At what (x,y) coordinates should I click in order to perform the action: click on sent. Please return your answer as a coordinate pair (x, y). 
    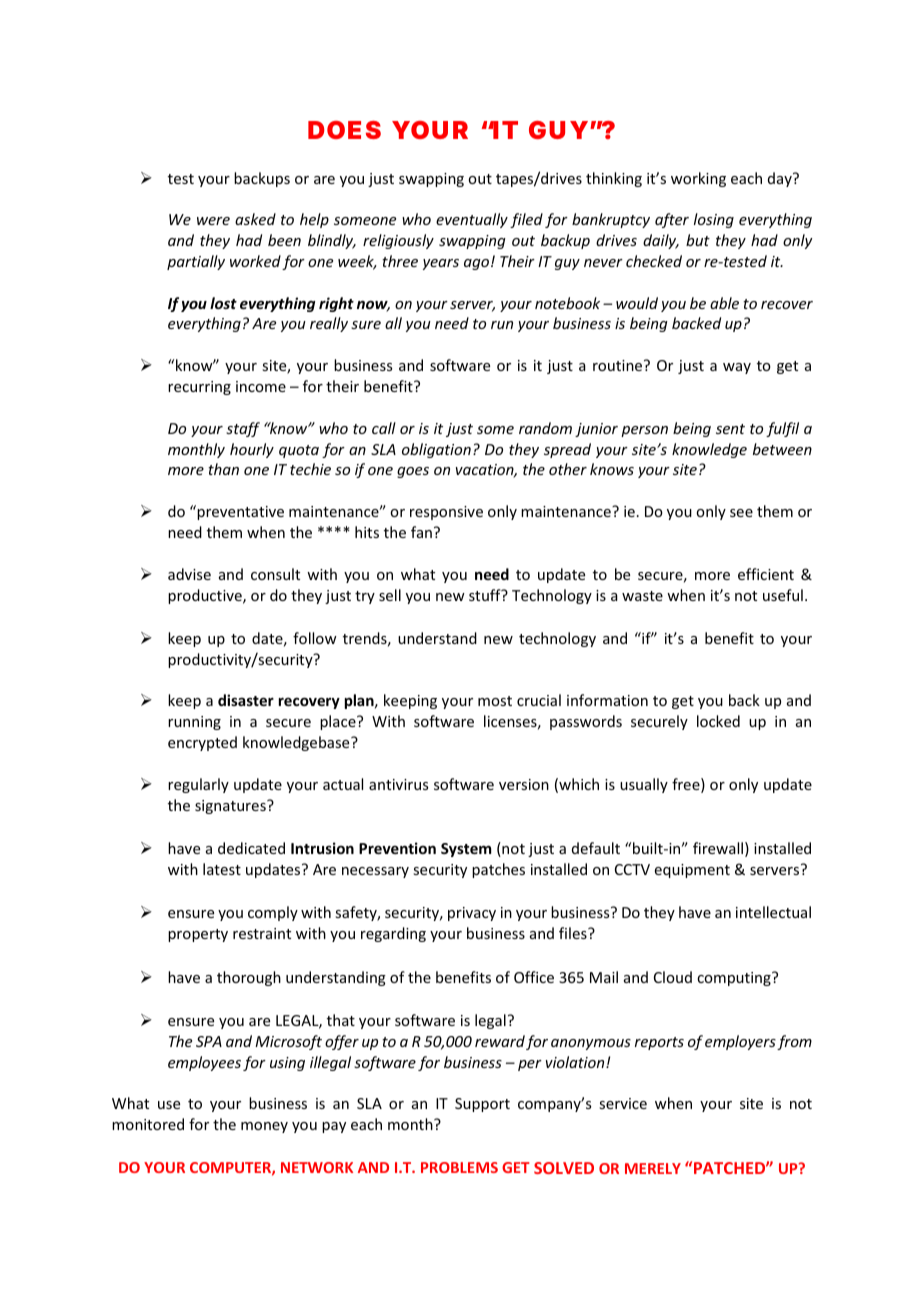
    Looking at the image, I should click on (730, 429).
